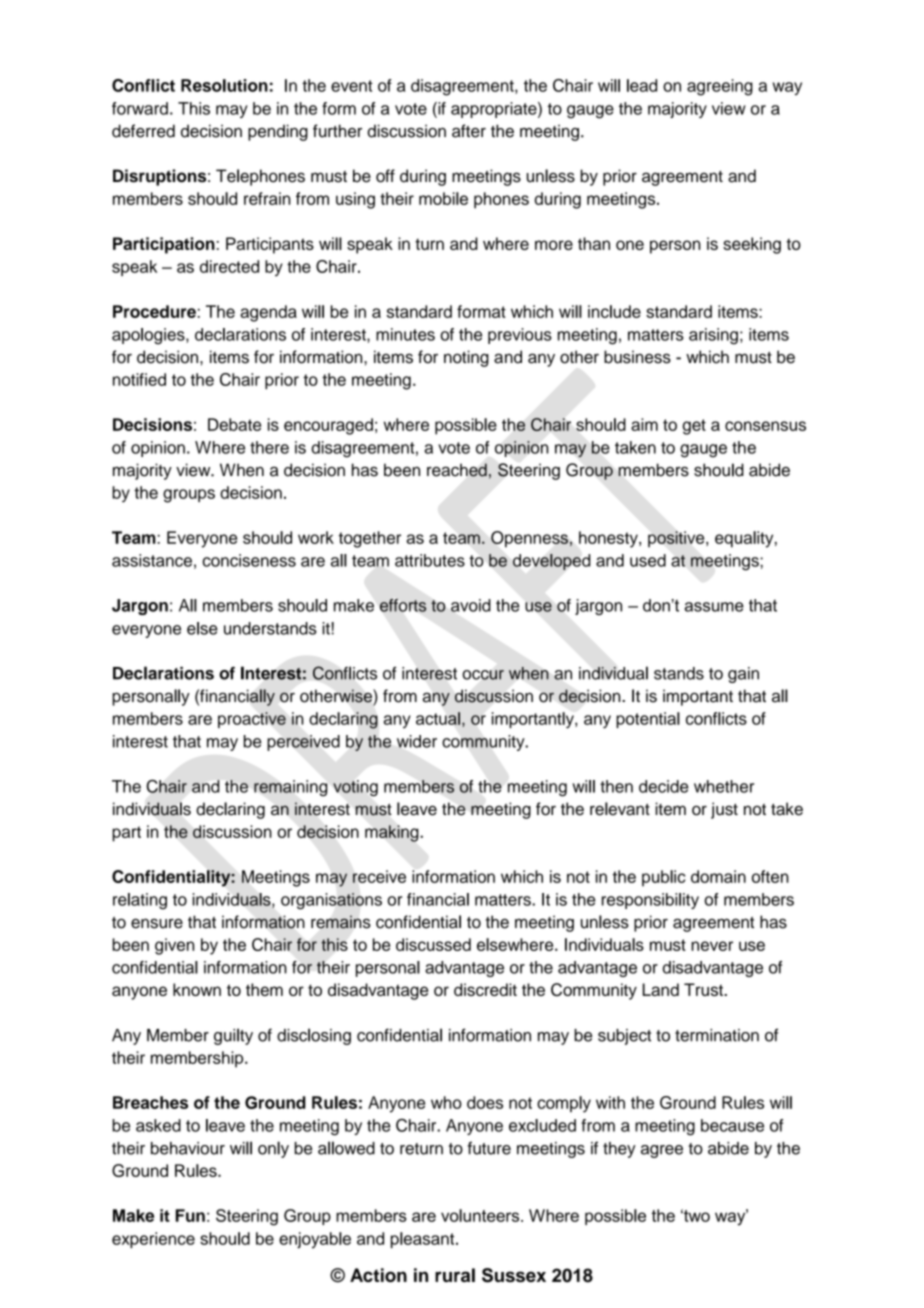  Describe the element at coordinates (718, 876) in the screenshot. I see `domain` at that location.
